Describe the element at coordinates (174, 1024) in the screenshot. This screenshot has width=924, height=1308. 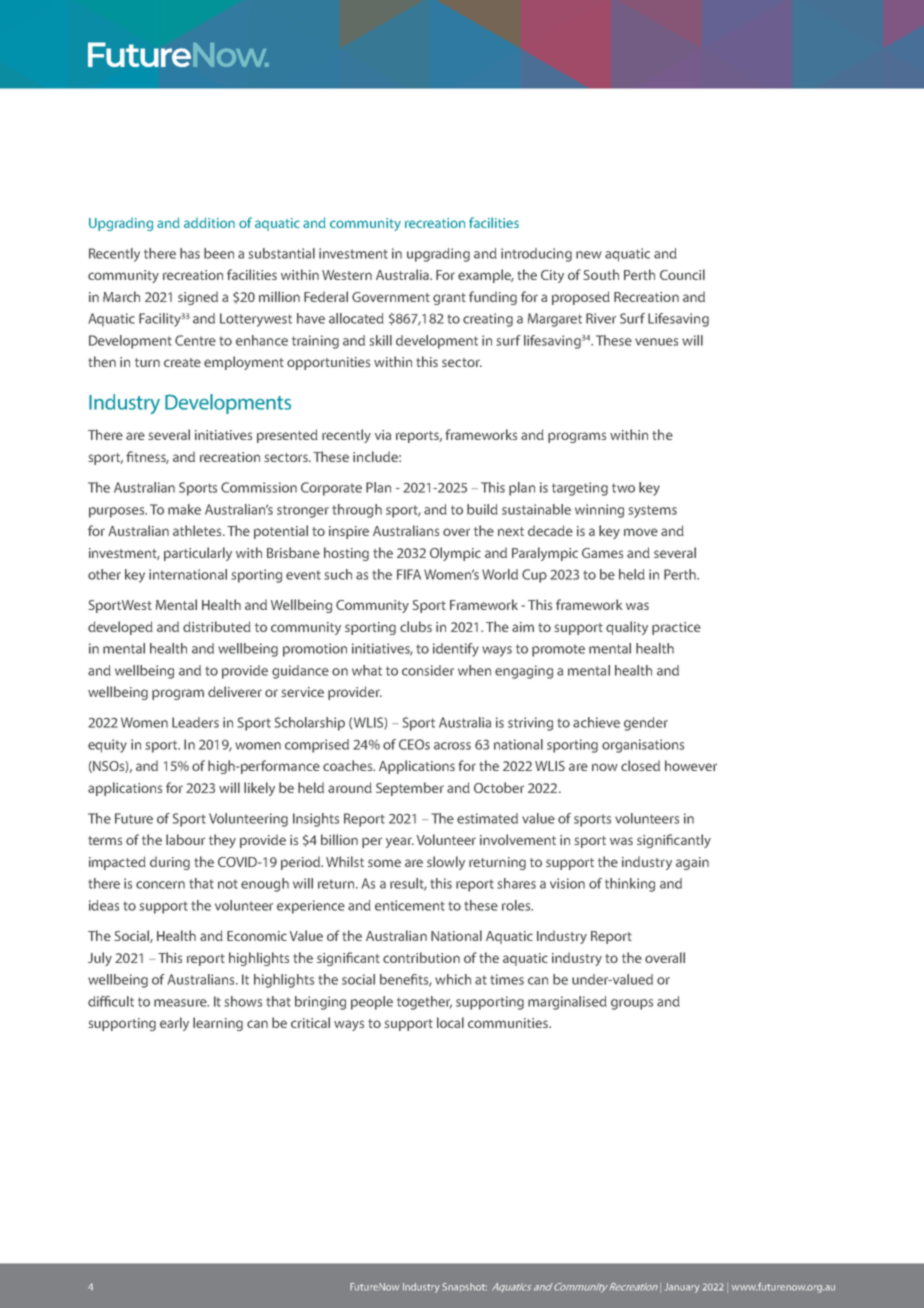
I see `early` at that location.
